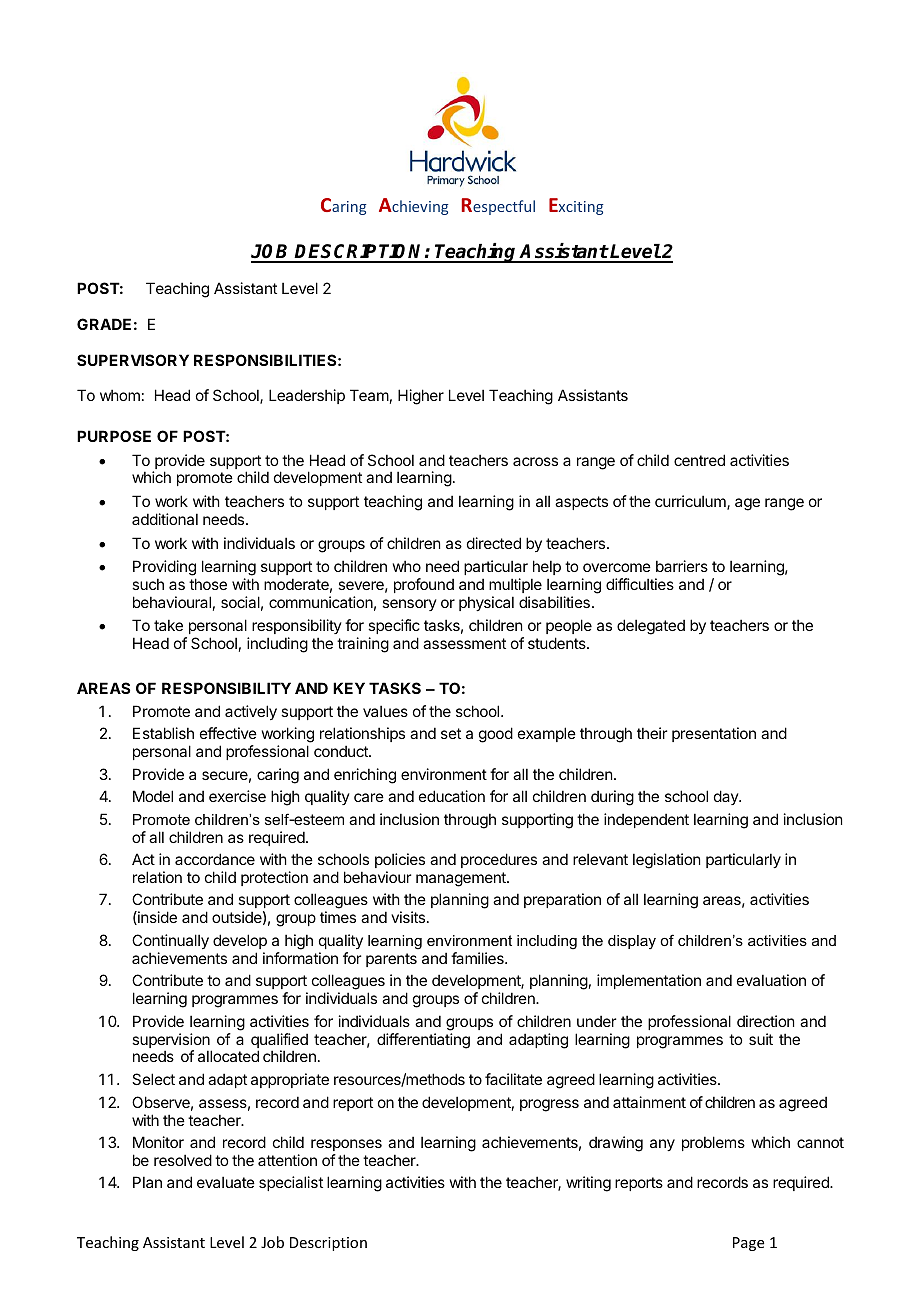 The height and width of the image is (1308, 924). What do you see at coordinates (588, 1184) in the image?
I see `writing` at bounding box center [588, 1184].
